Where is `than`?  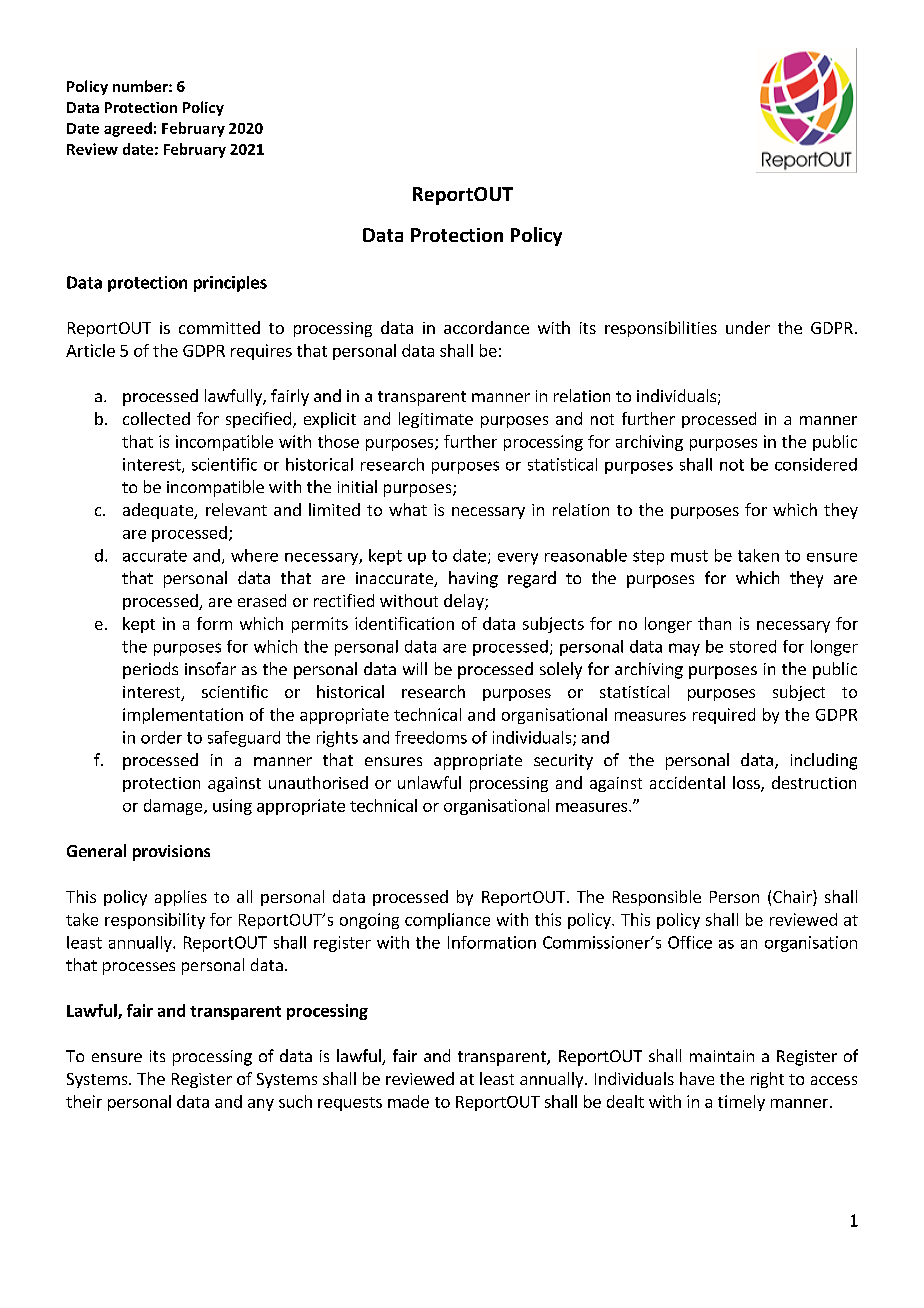 than is located at coordinates (714, 623).
